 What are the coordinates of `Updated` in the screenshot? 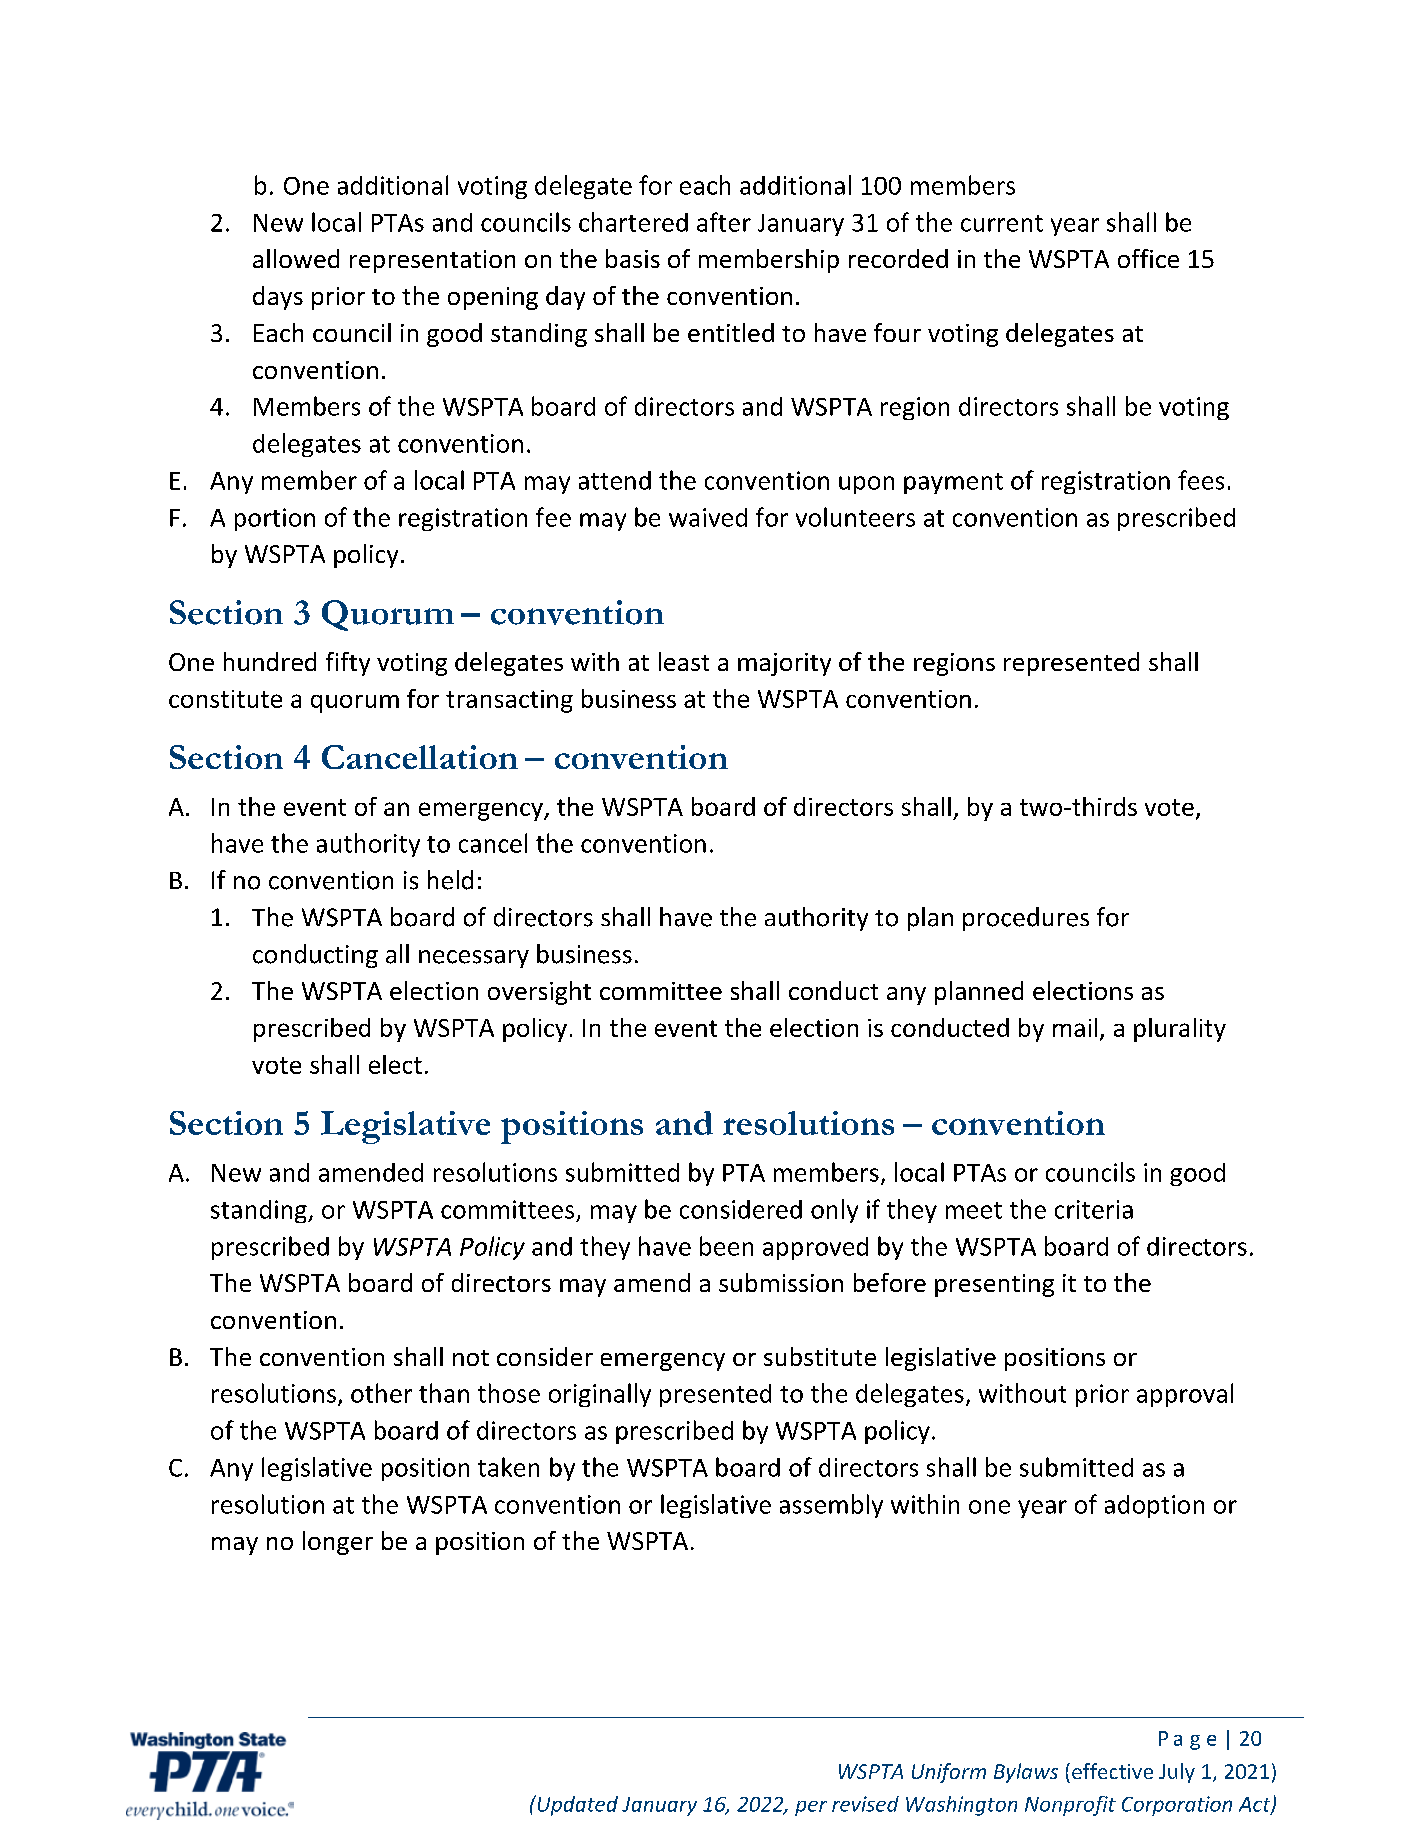 It's located at (576, 1805).
